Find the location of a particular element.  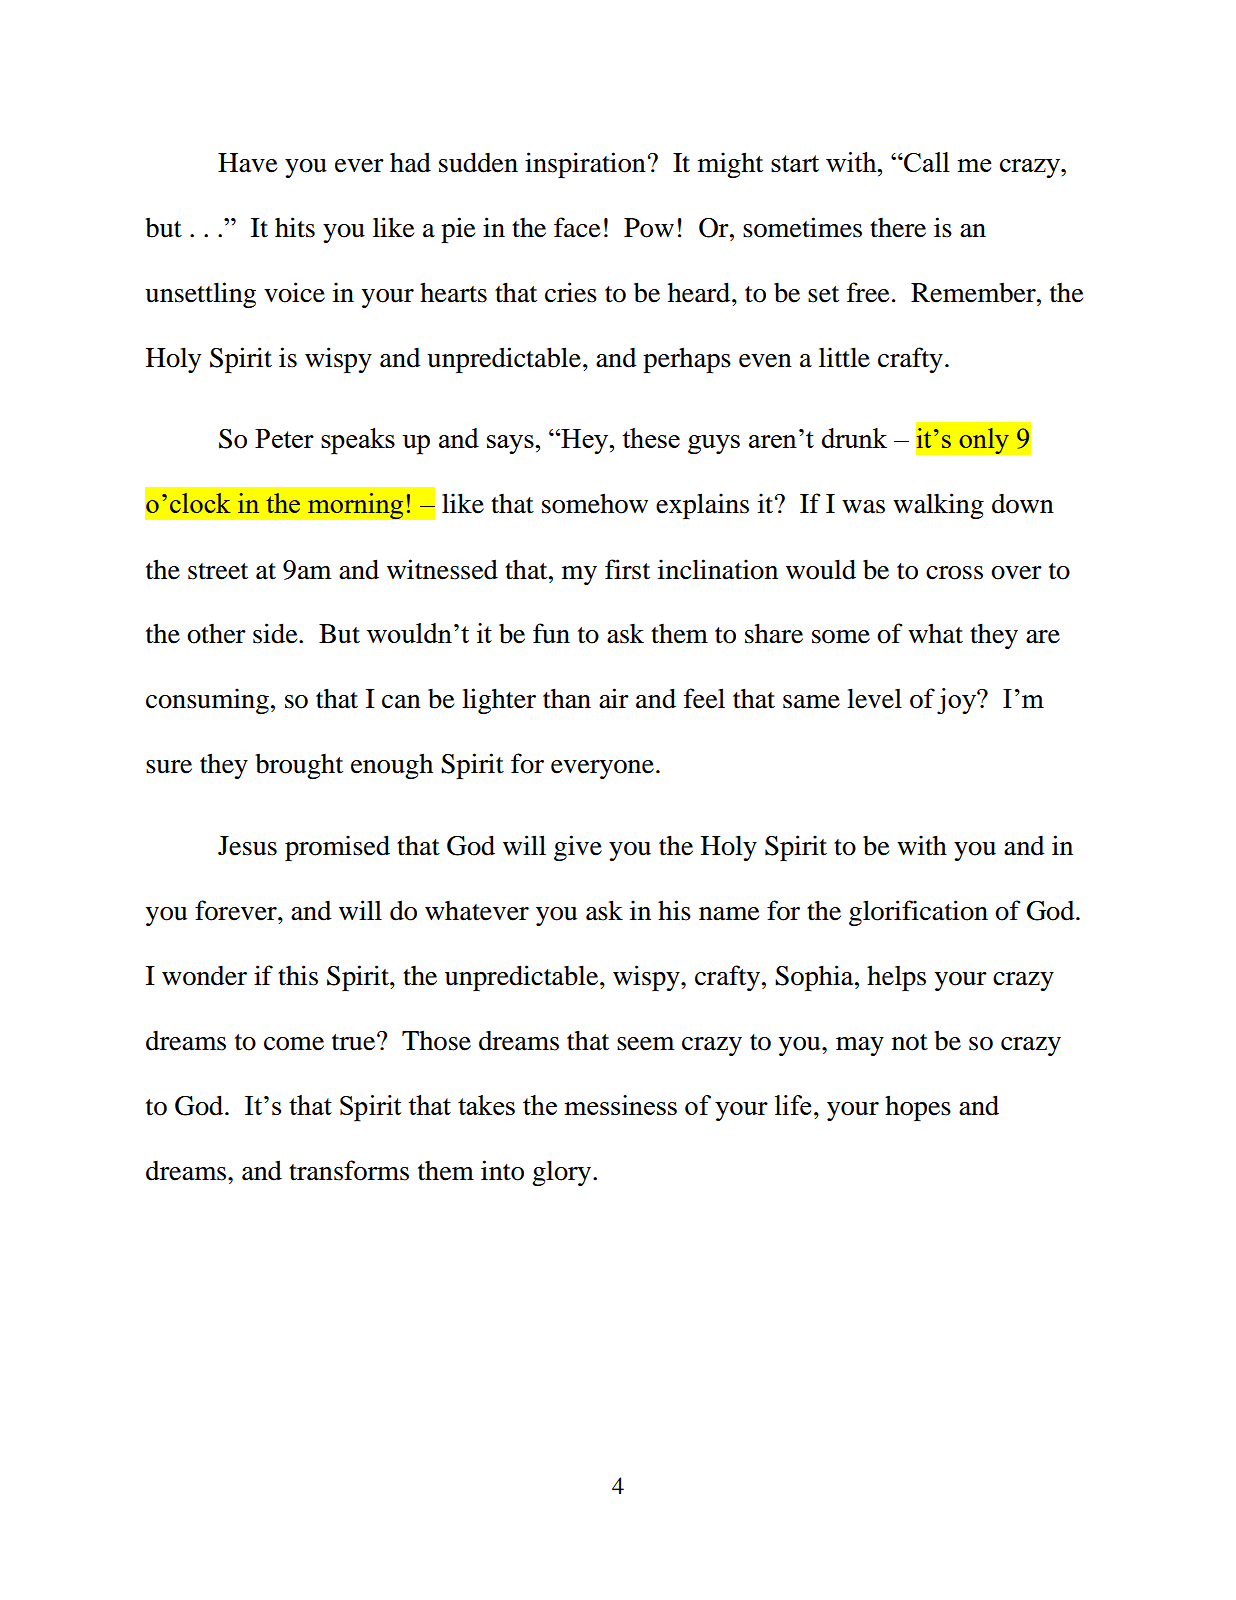

glorification is located at coordinates (918, 913).
